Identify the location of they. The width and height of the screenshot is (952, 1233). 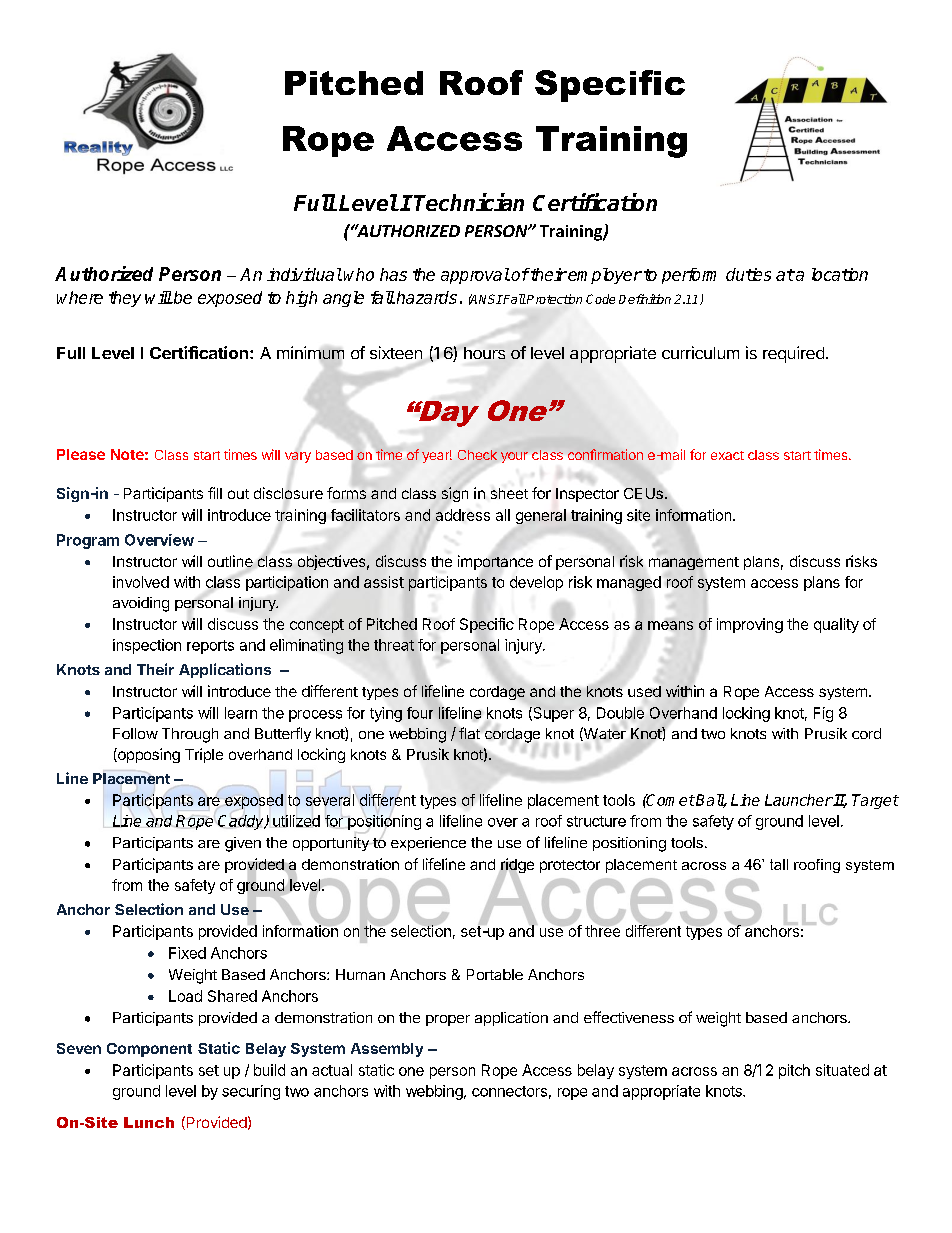
(125, 299).
